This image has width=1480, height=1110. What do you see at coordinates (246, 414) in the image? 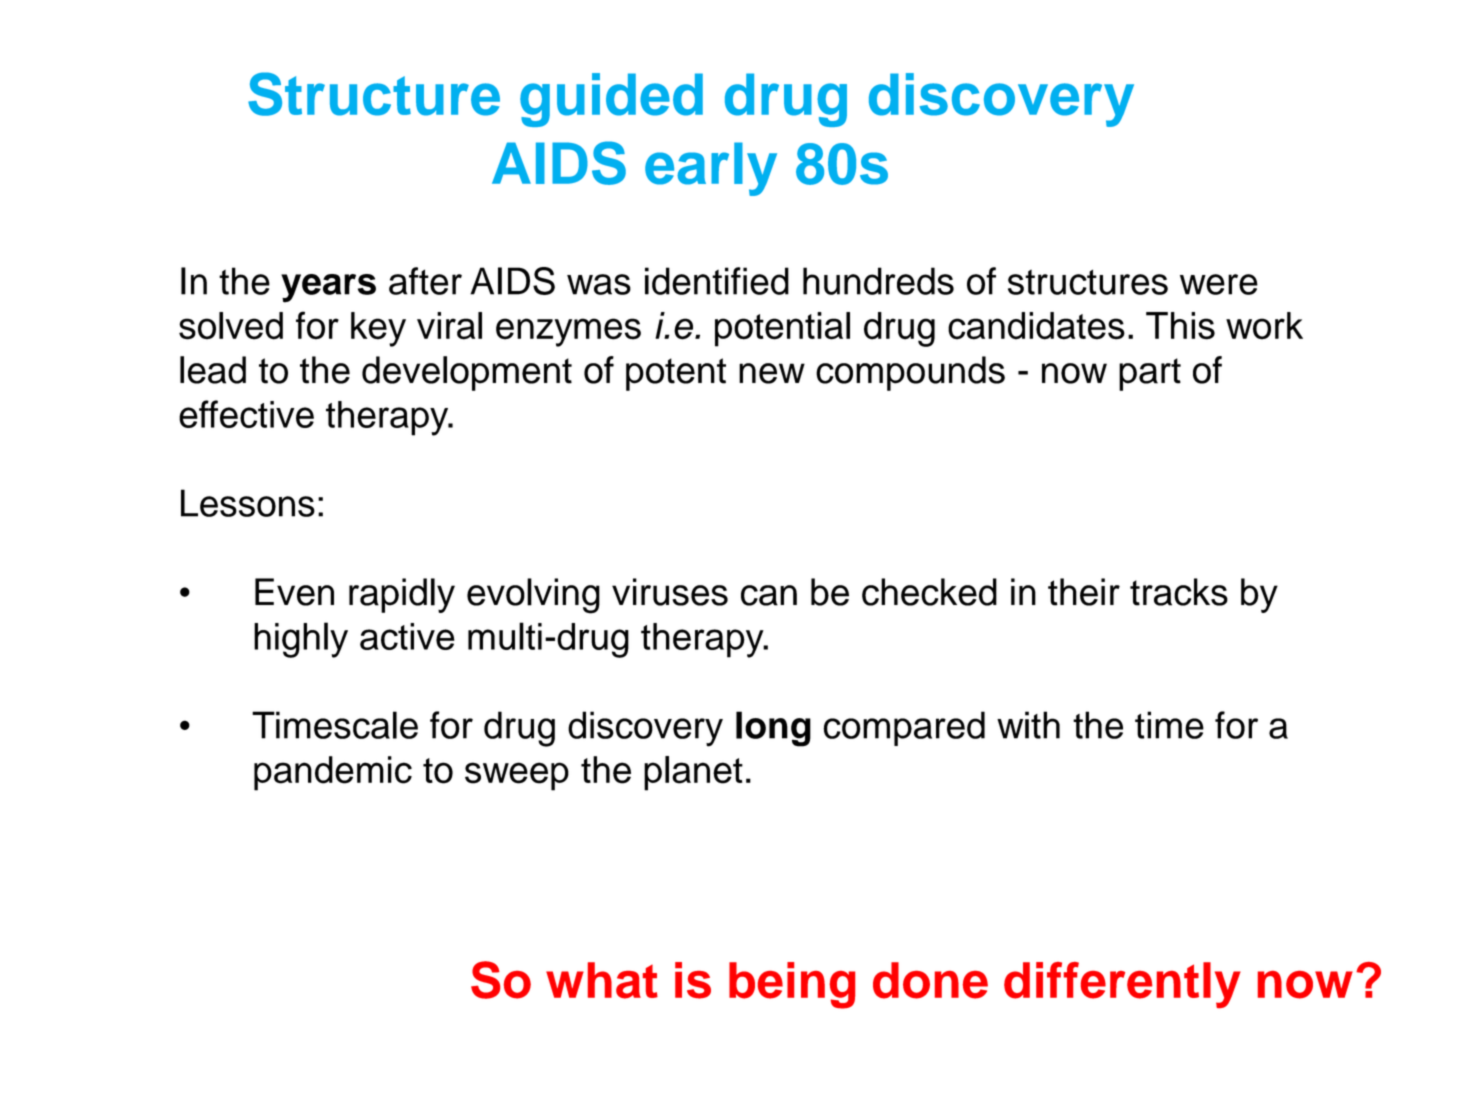
I see `effective` at bounding box center [246, 414].
